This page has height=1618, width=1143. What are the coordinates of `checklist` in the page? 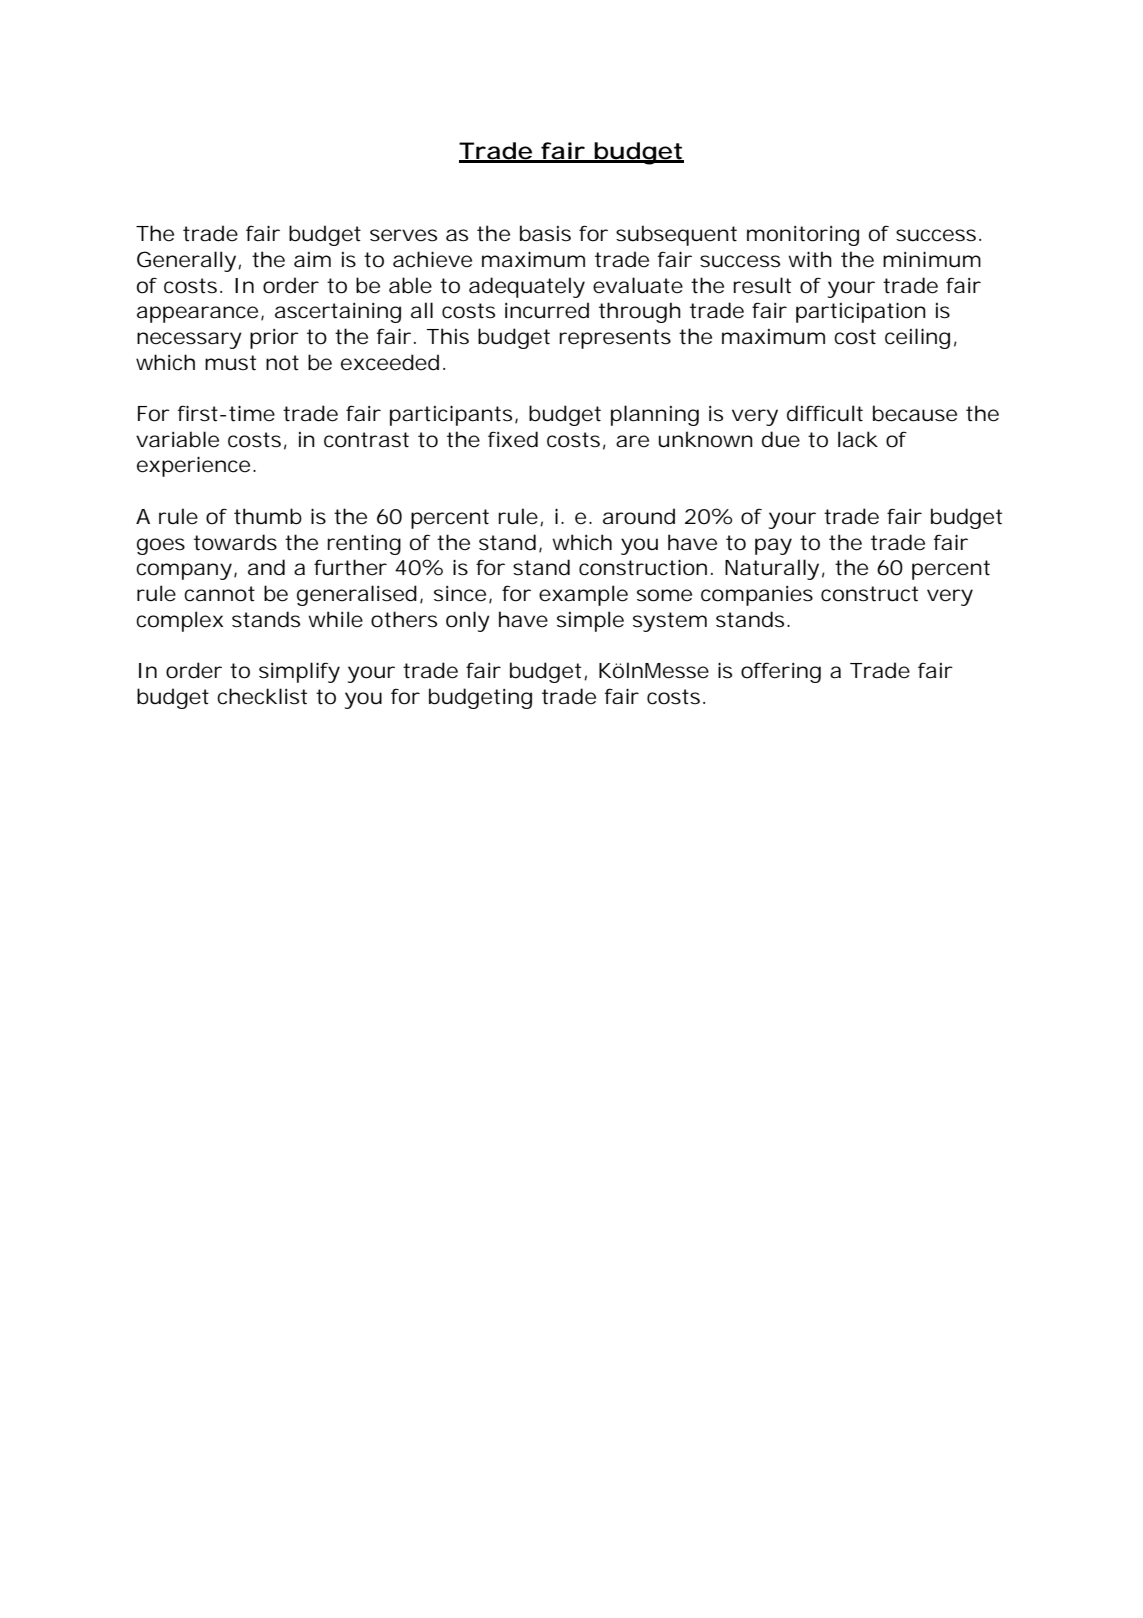 It's located at (262, 696).
